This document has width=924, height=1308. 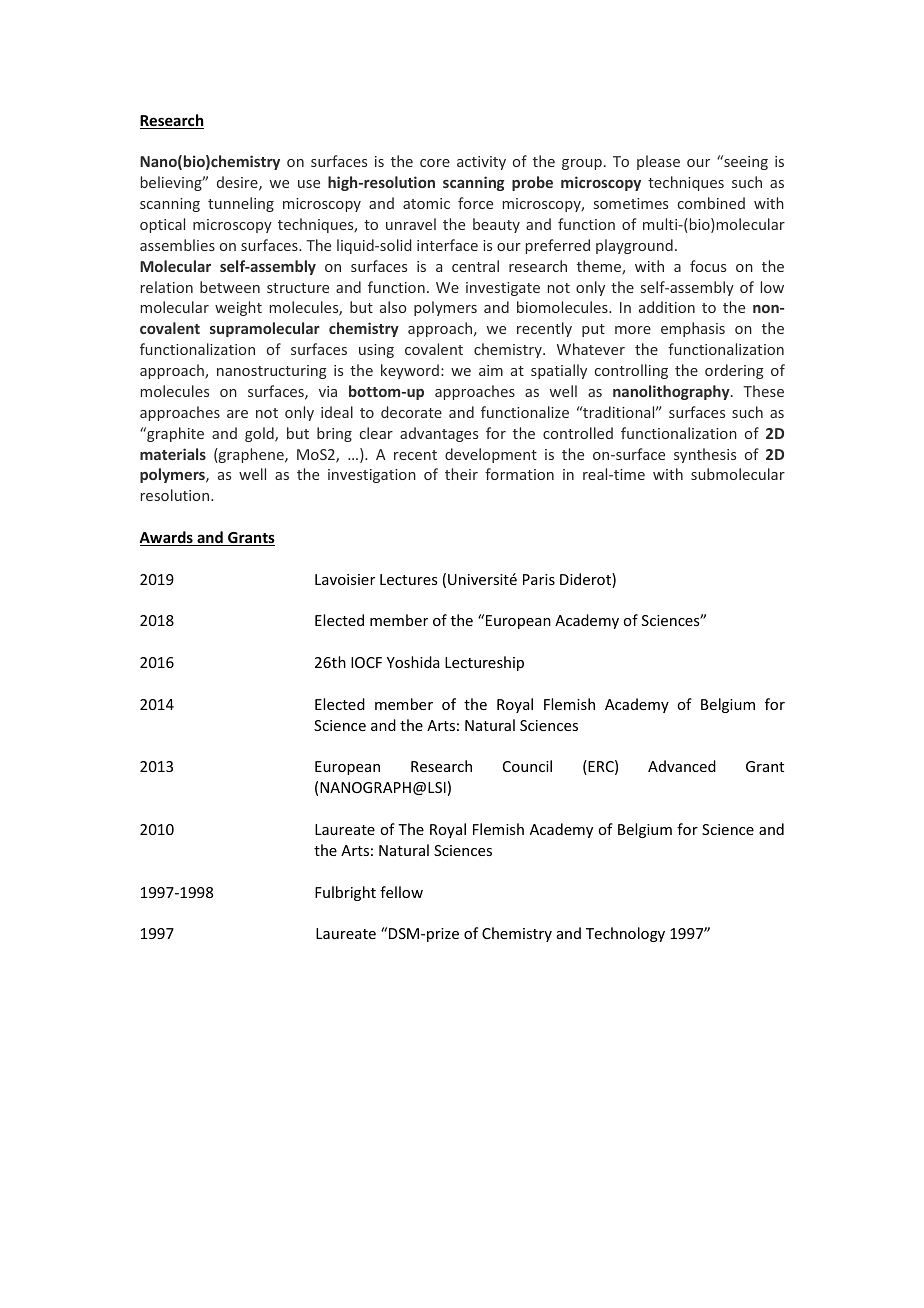 What do you see at coordinates (625, 934) in the document?
I see `Technology` at bounding box center [625, 934].
